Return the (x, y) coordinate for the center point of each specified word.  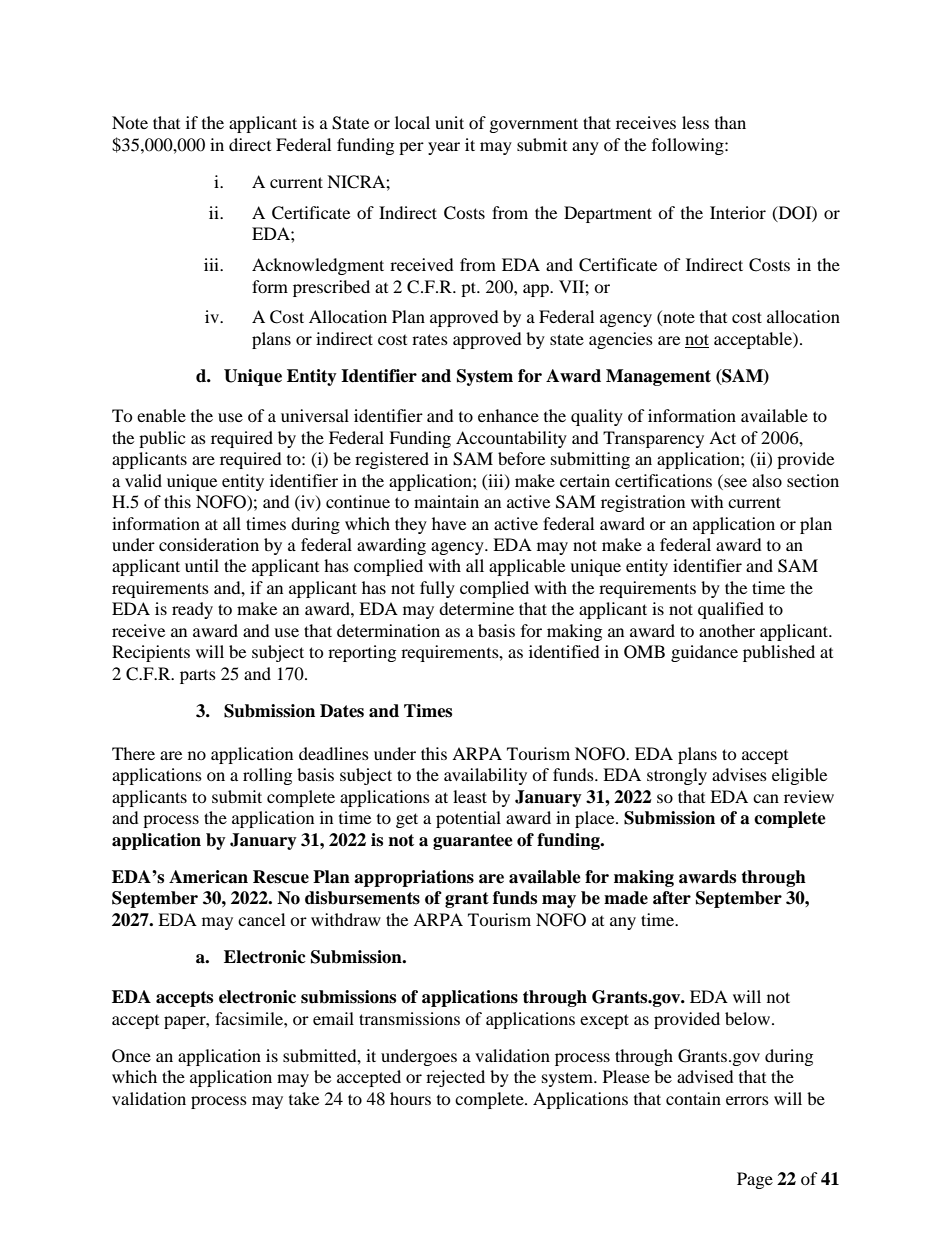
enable (161, 415)
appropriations (414, 878)
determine (476, 608)
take (304, 1098)
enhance (508, 415)
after (672, 898)
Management (658, 377)
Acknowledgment (318, 266)
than (730, 122)
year (444, 148)
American (208, 877)
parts (198, 677)
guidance (704, 653)
